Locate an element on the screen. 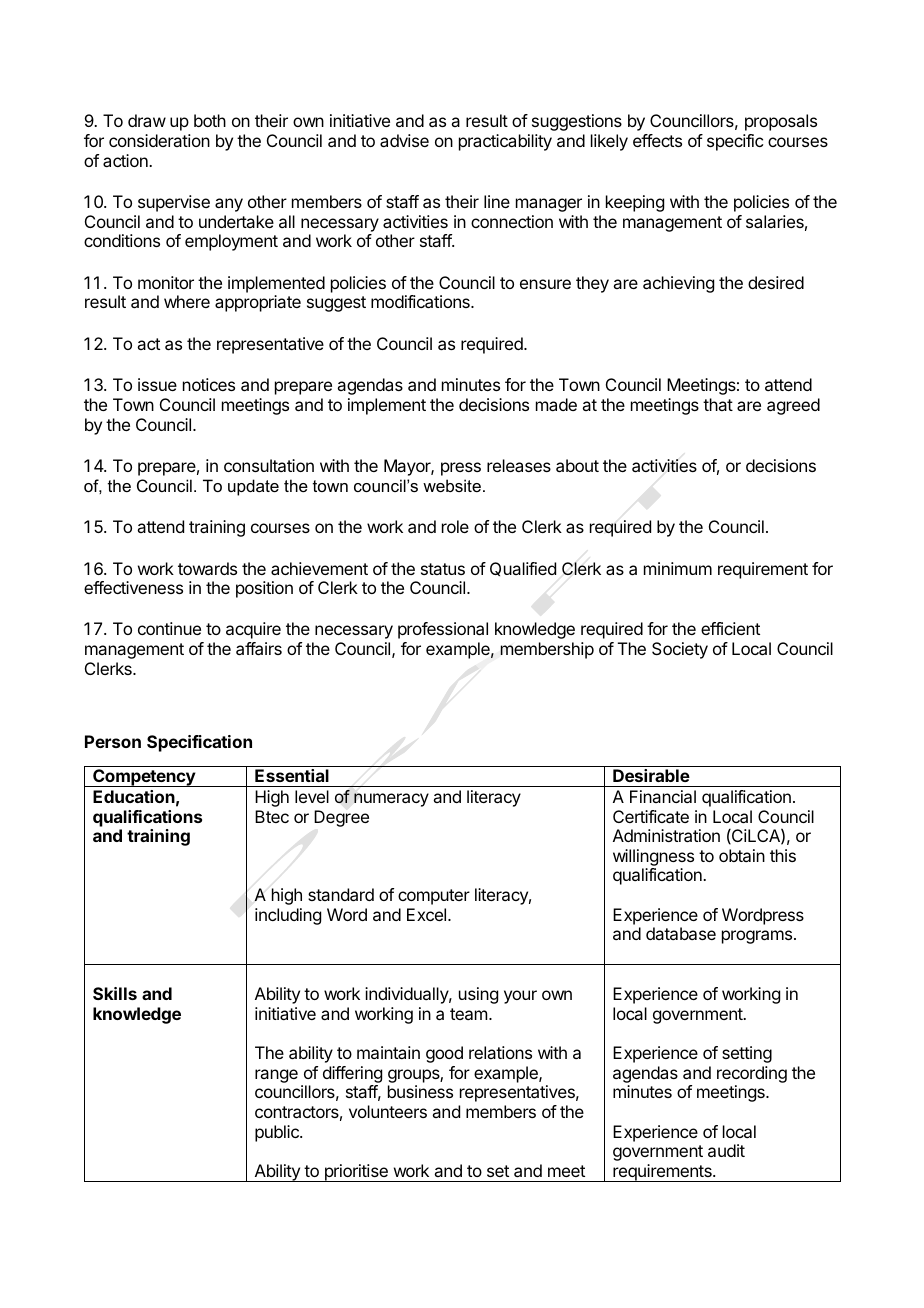 Image resolution: width=924 pixels, height=1308 pixels. audit is located at coordinates (726, 1150).
